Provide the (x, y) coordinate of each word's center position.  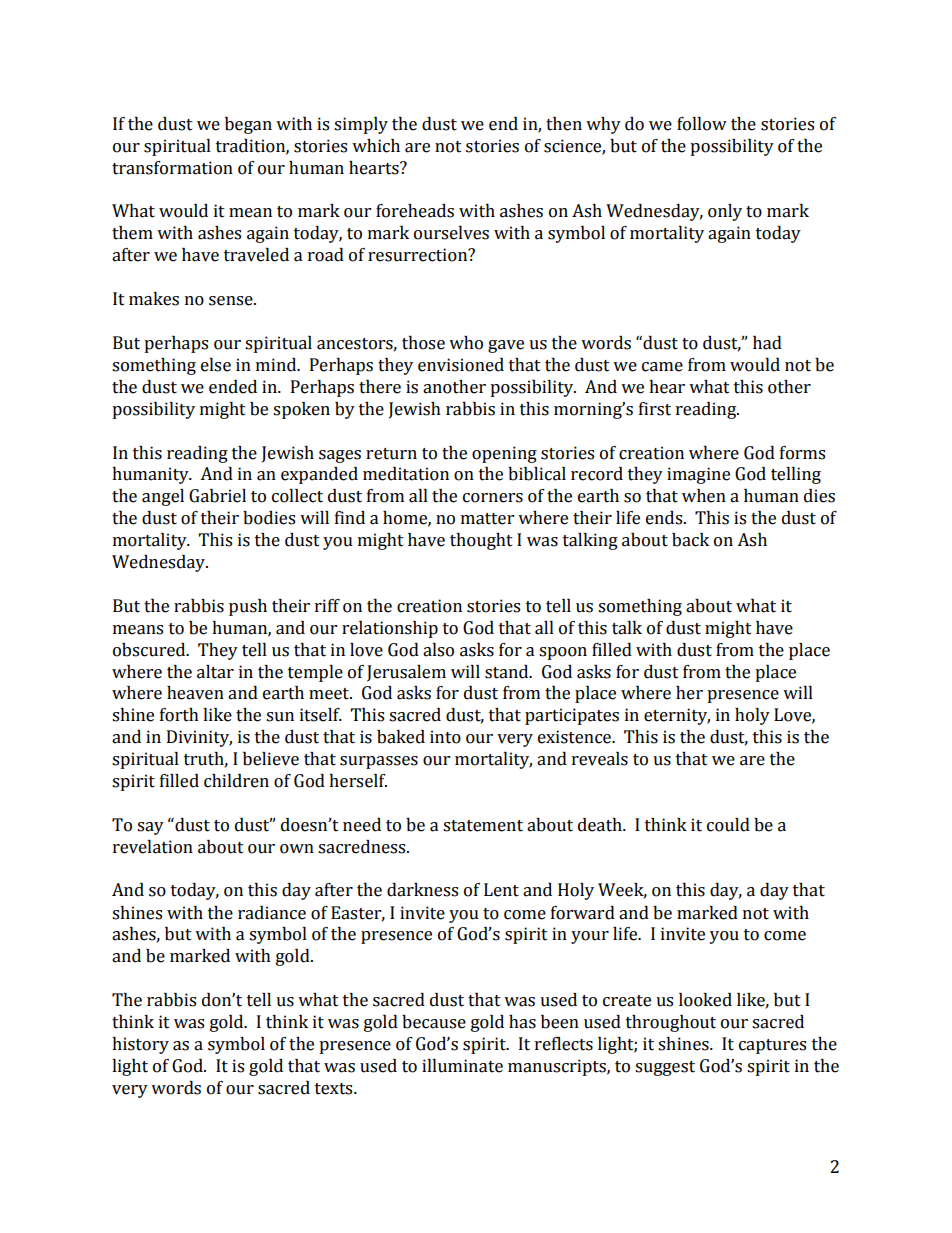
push (248, 607)
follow (702, 124)
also (438, 650)
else (216, 365)
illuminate (462, 1066)
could (728, 825)
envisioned (461, 365)
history (140, 1045)
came (662, 367)
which (376, 146)
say (150, 828)
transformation (172, 168)
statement (483, 826)
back (690, 540)
